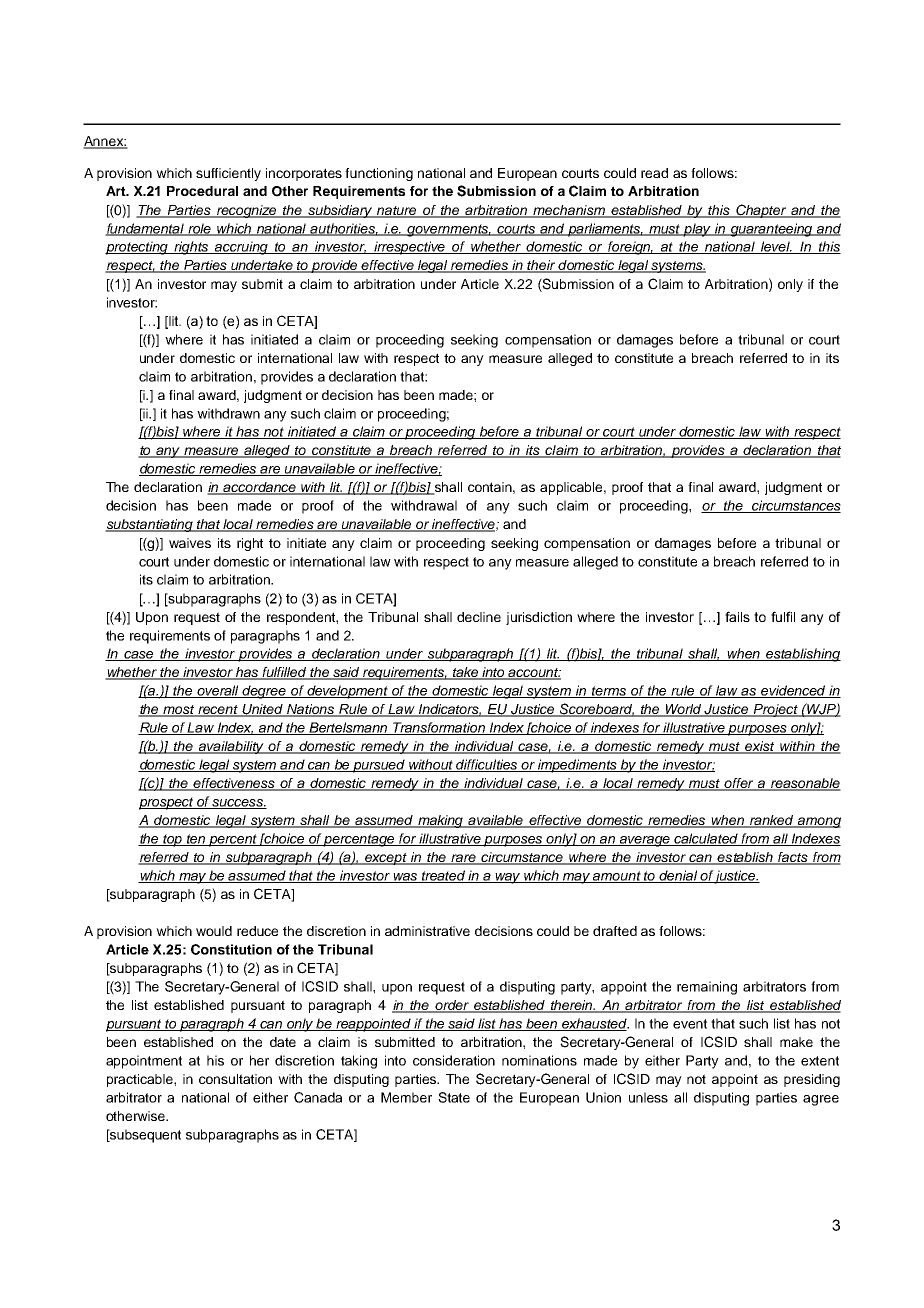 The image size is (924, 1308). Describe the element at coordinates (761, 211) in the image. I see `Chapter` at that location.
